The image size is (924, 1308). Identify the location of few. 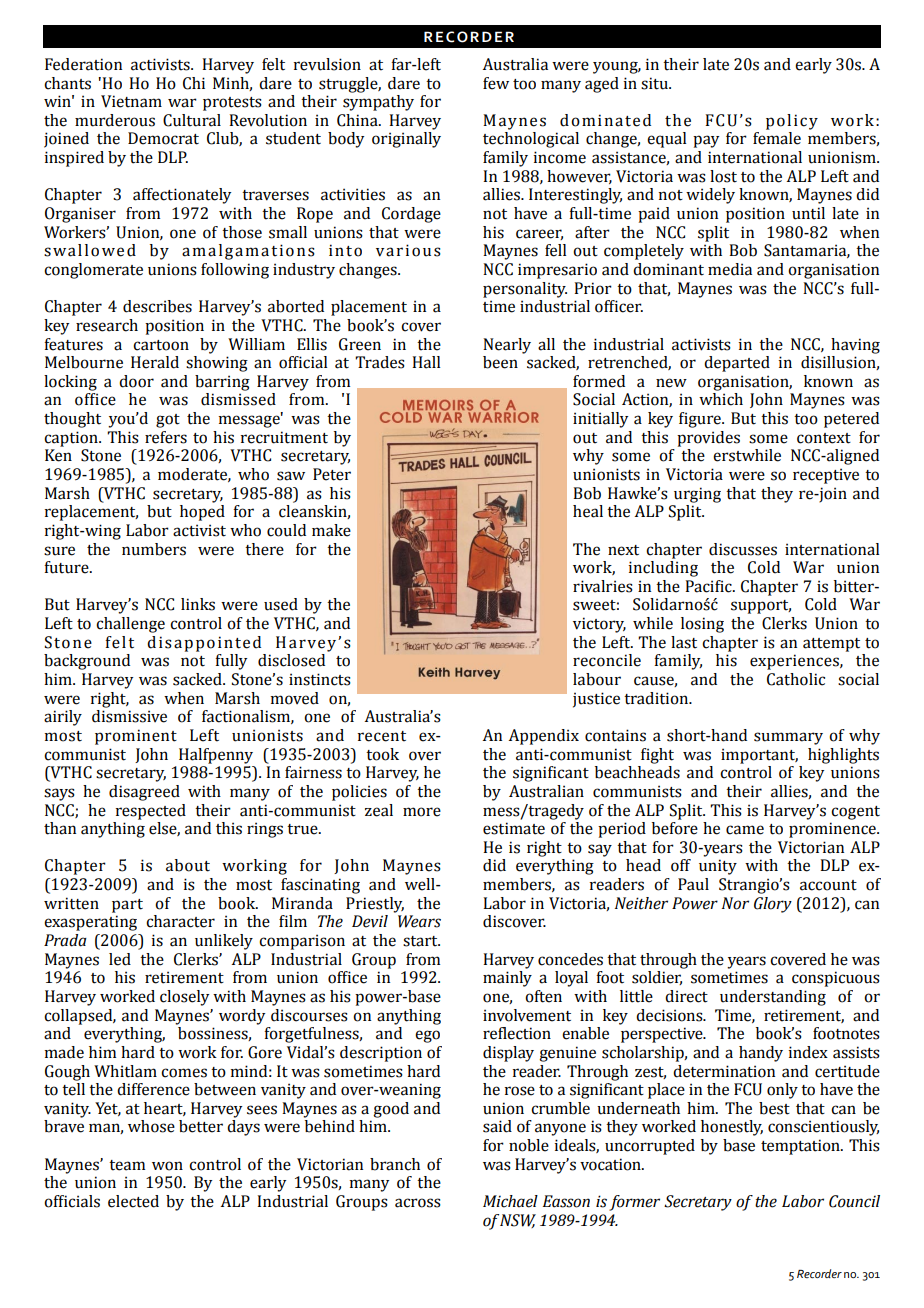
(496, 83).
